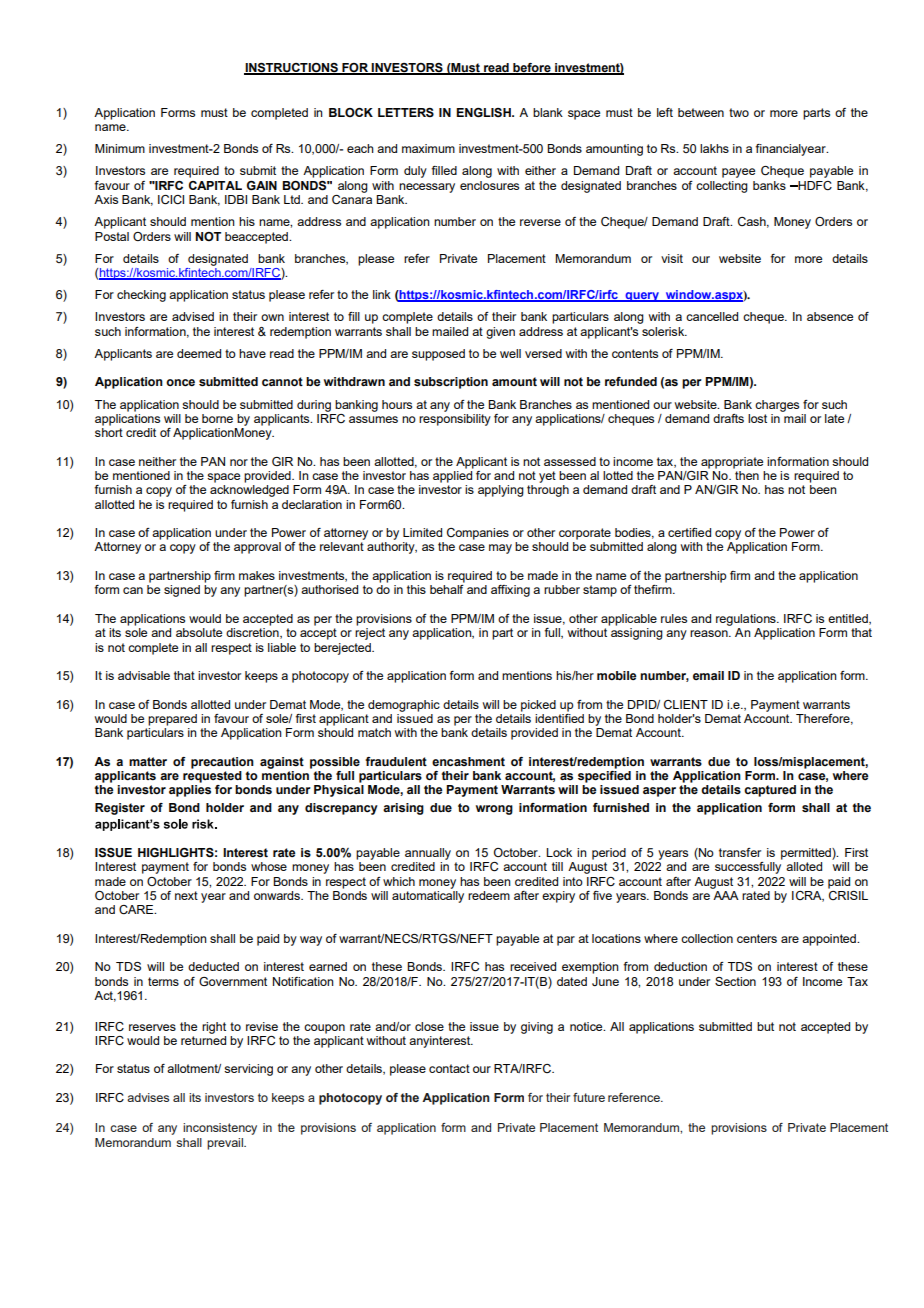  What do you see at coordinates (455, 418) in the screenshot?
I see `responsibility` at bounding box center [455, 418].
